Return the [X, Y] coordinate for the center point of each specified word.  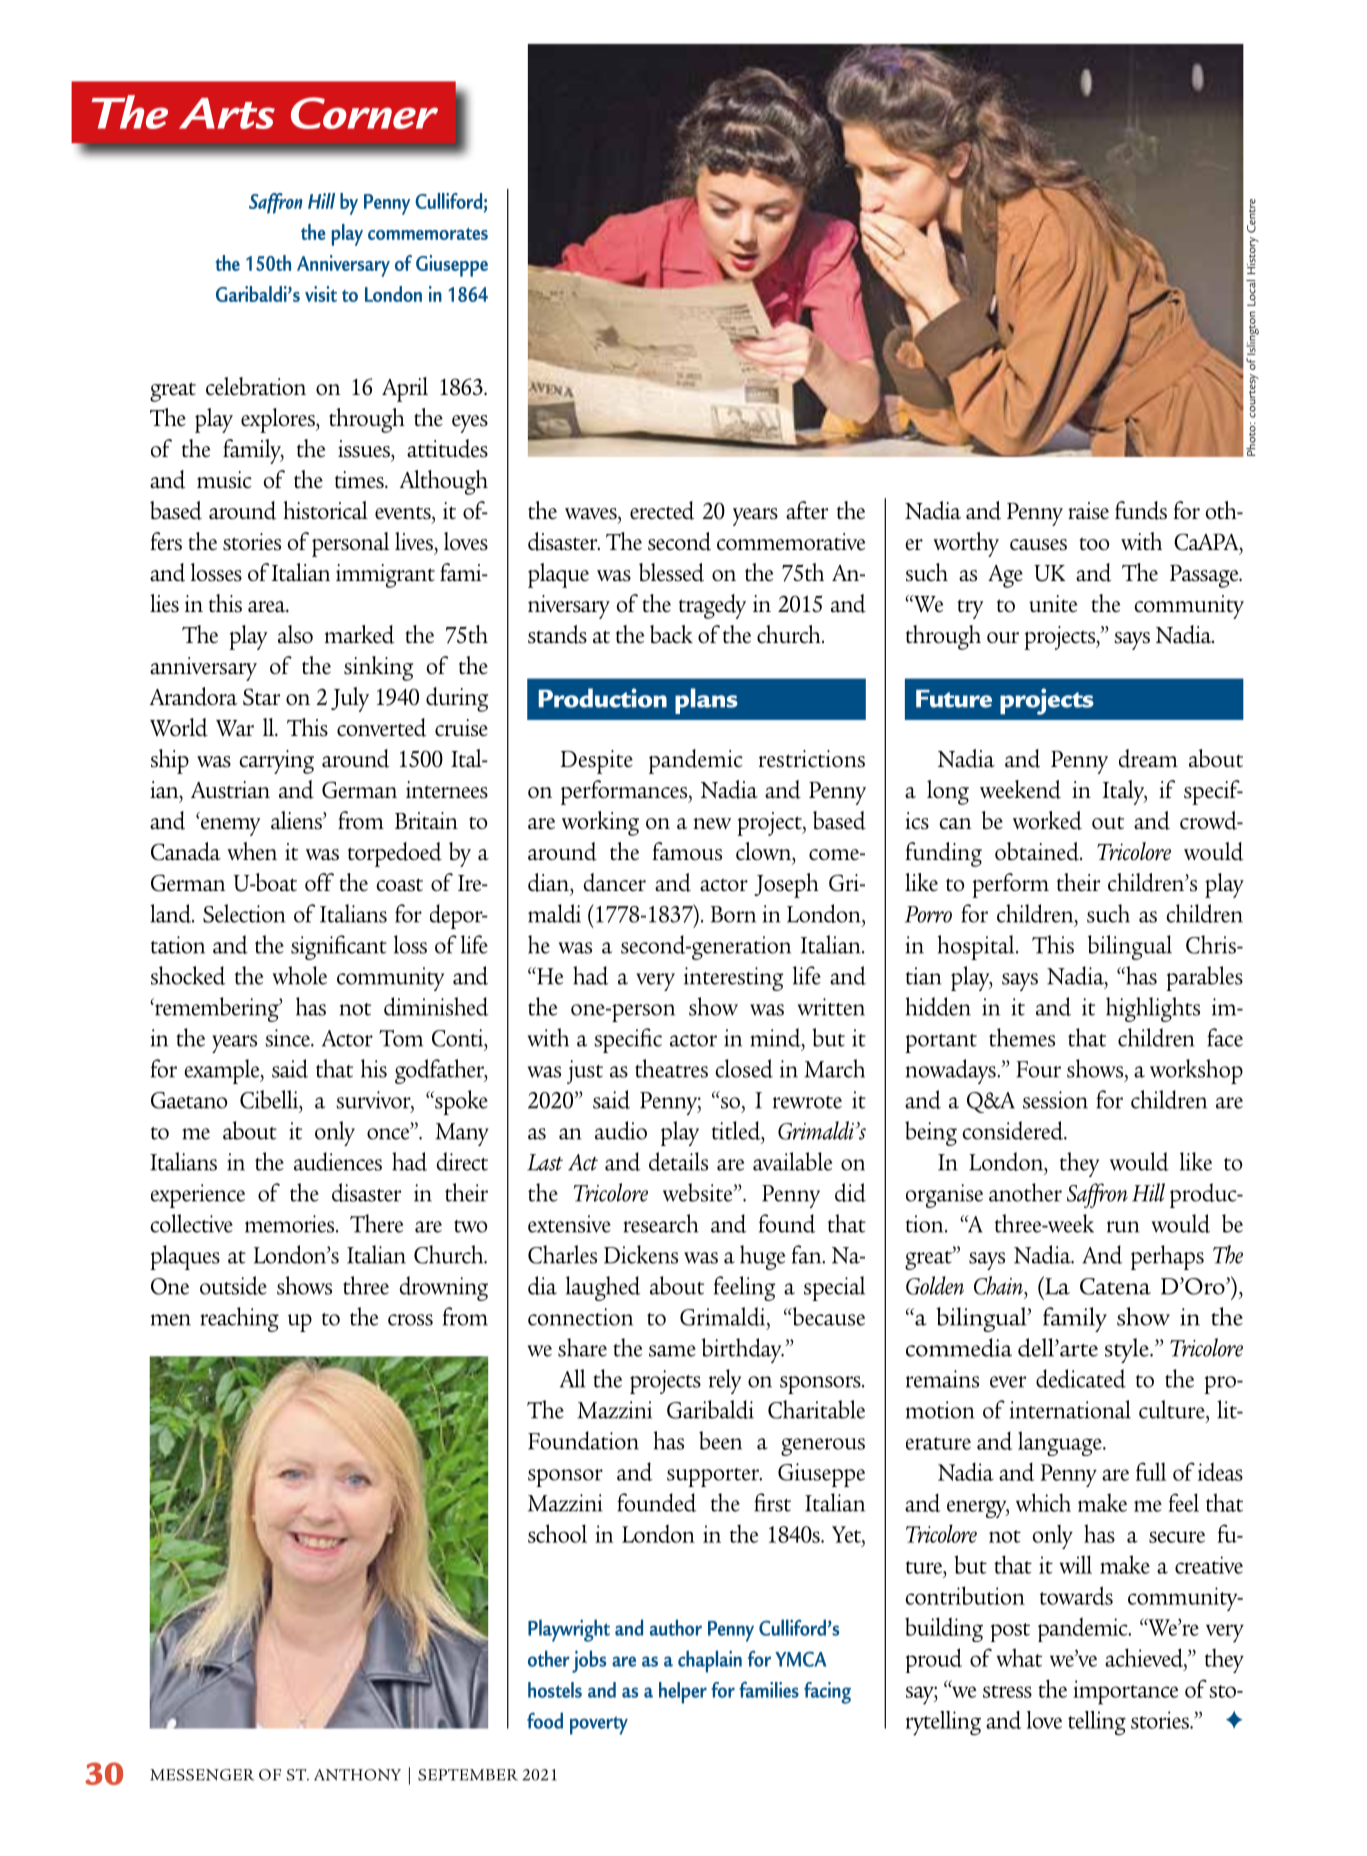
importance [1125, 1692]
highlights [1153, 1009]
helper [683, 1693]
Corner [364, 113]
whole [300, 975]
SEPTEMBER [468, 1775]
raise [1088, 511]
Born [733, 914]
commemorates [428, 234]
